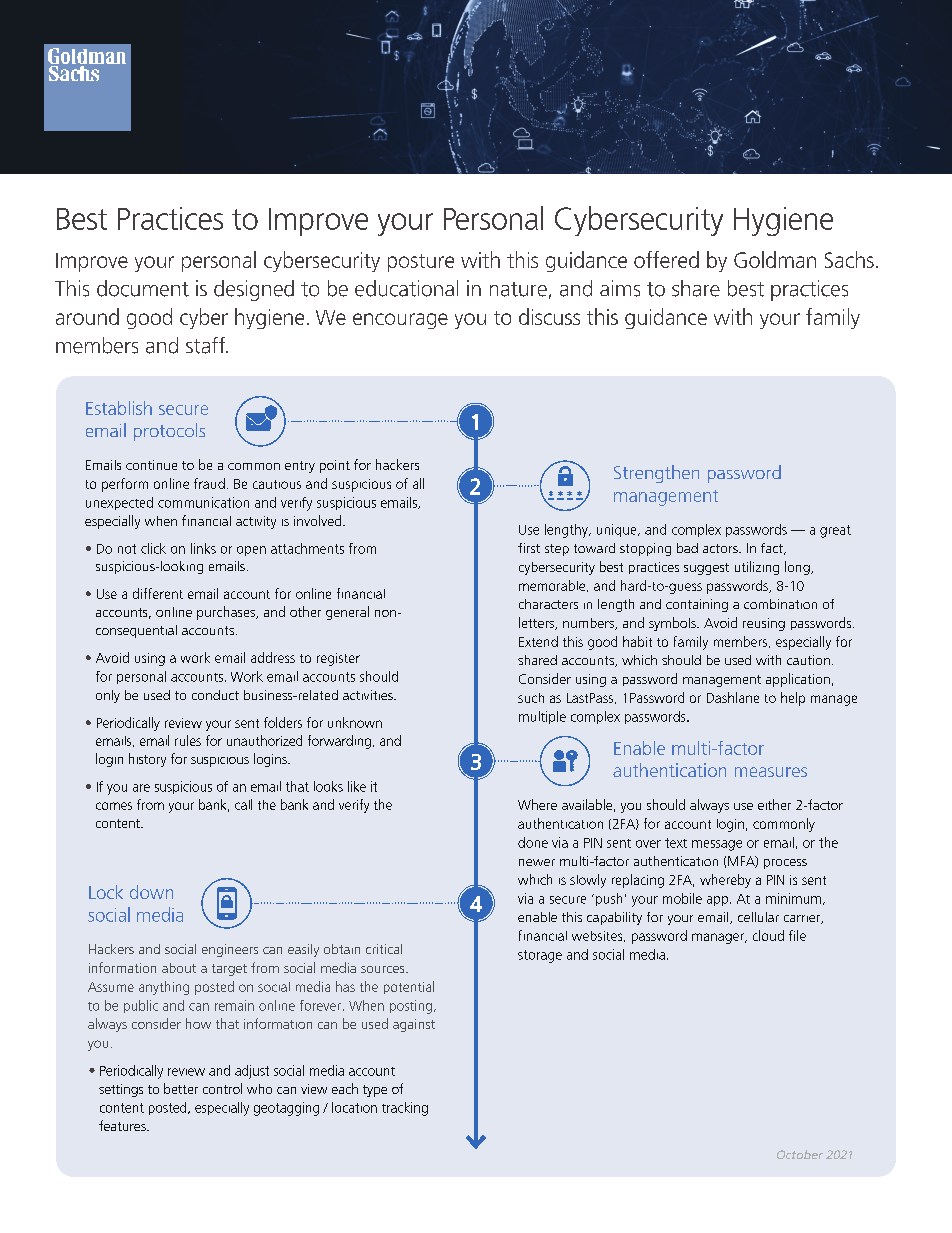  I want to click on conduct, so click(215, 695).
